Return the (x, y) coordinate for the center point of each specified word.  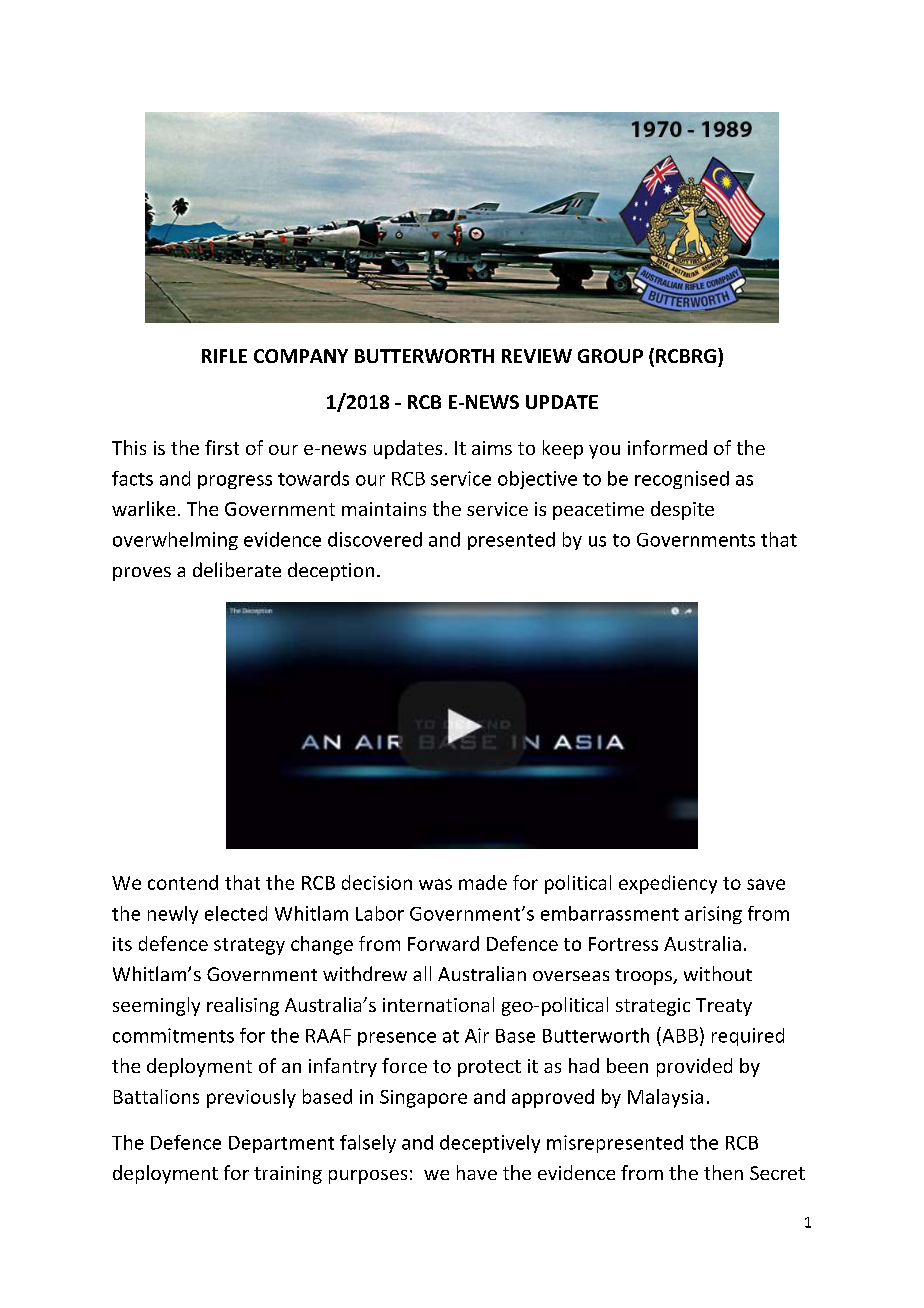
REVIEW (537, 356)
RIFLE (224, 356)
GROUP (610, 356)
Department (281, 1144)
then (723, 1172)
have (477, 1172)
